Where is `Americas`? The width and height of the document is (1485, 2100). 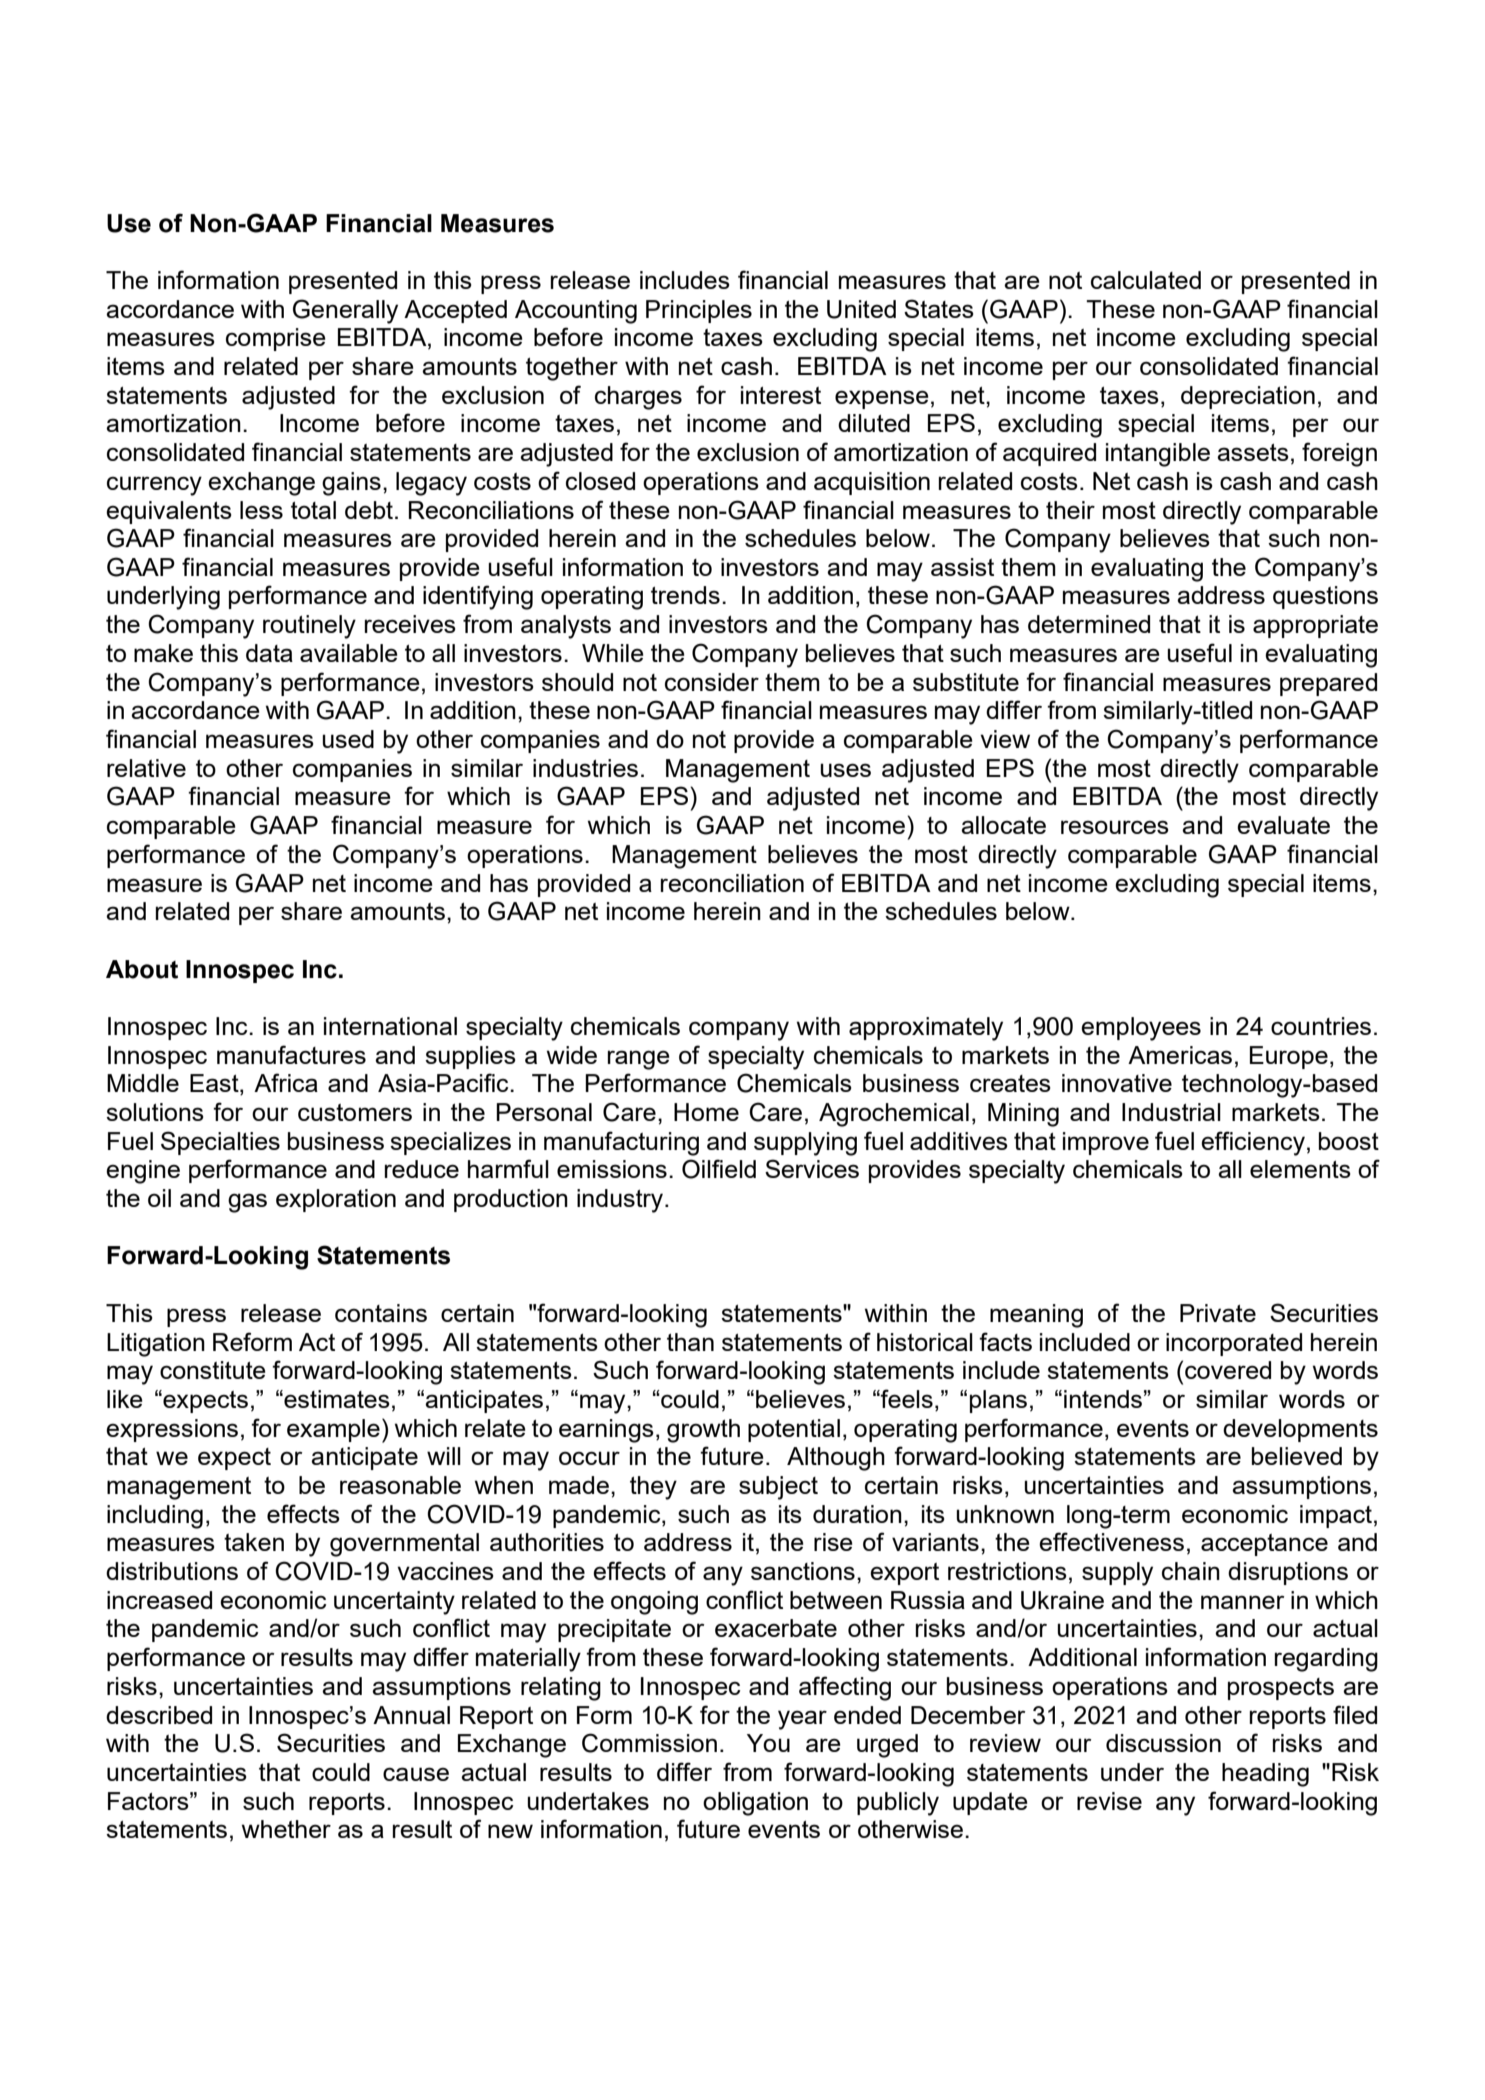 Americas is located at coordinates (1180, 1055).
